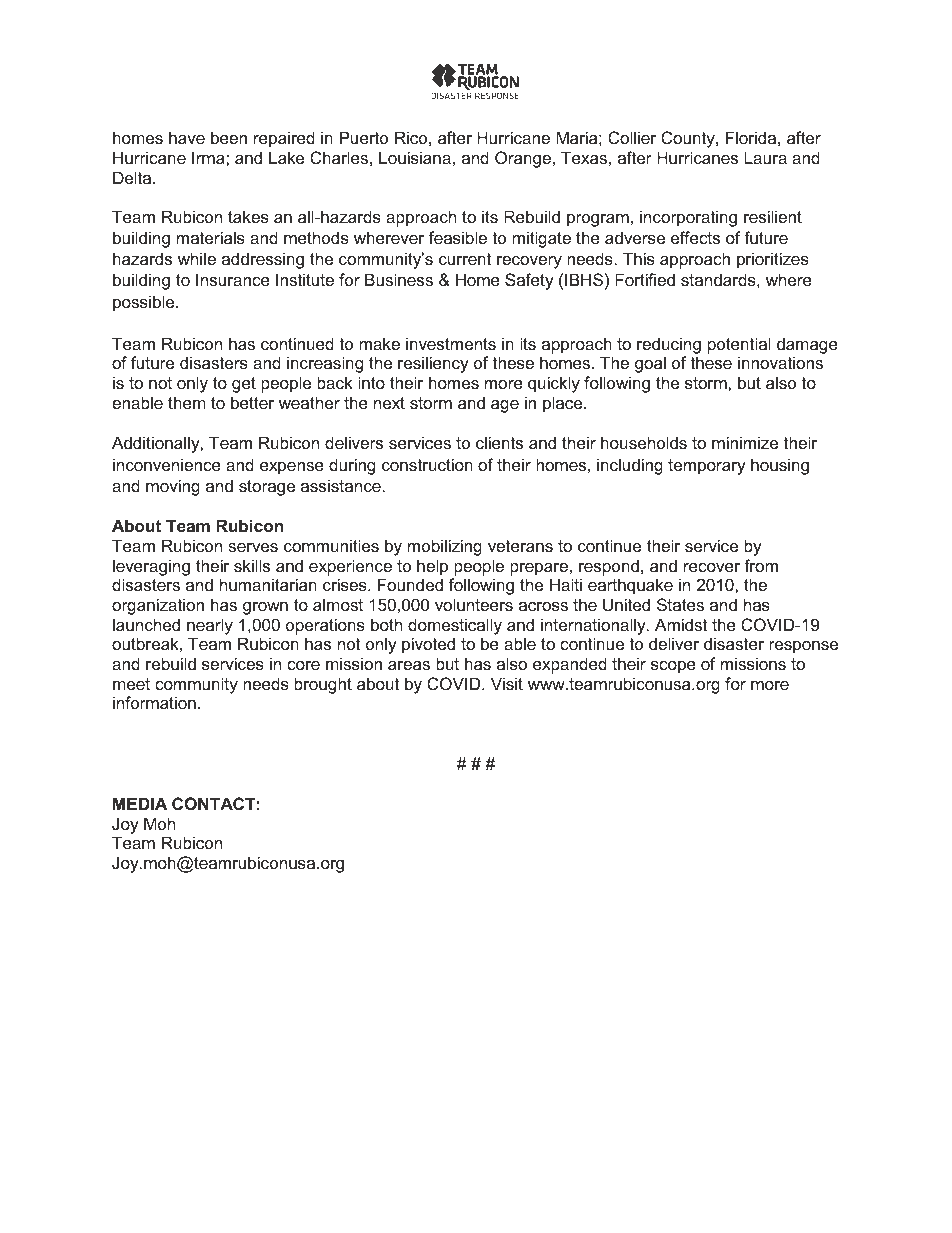  I want to click on serves, so click(253, 547).
